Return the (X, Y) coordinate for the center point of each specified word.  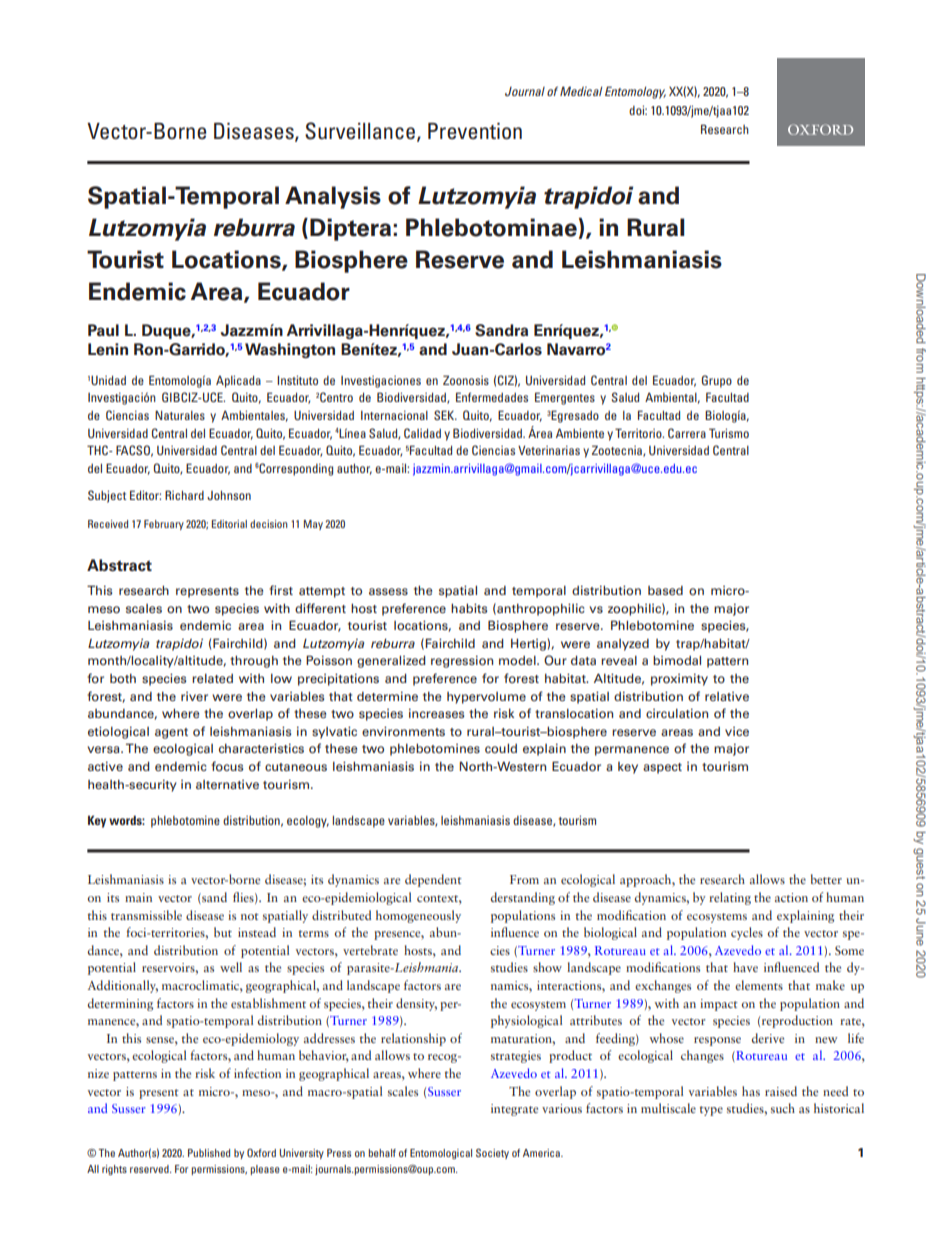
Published (209, 1153)
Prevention (475, 131)
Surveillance (361, 131)
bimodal (677, 660)
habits (469, 608)
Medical (581, 91)
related (212, 678)
